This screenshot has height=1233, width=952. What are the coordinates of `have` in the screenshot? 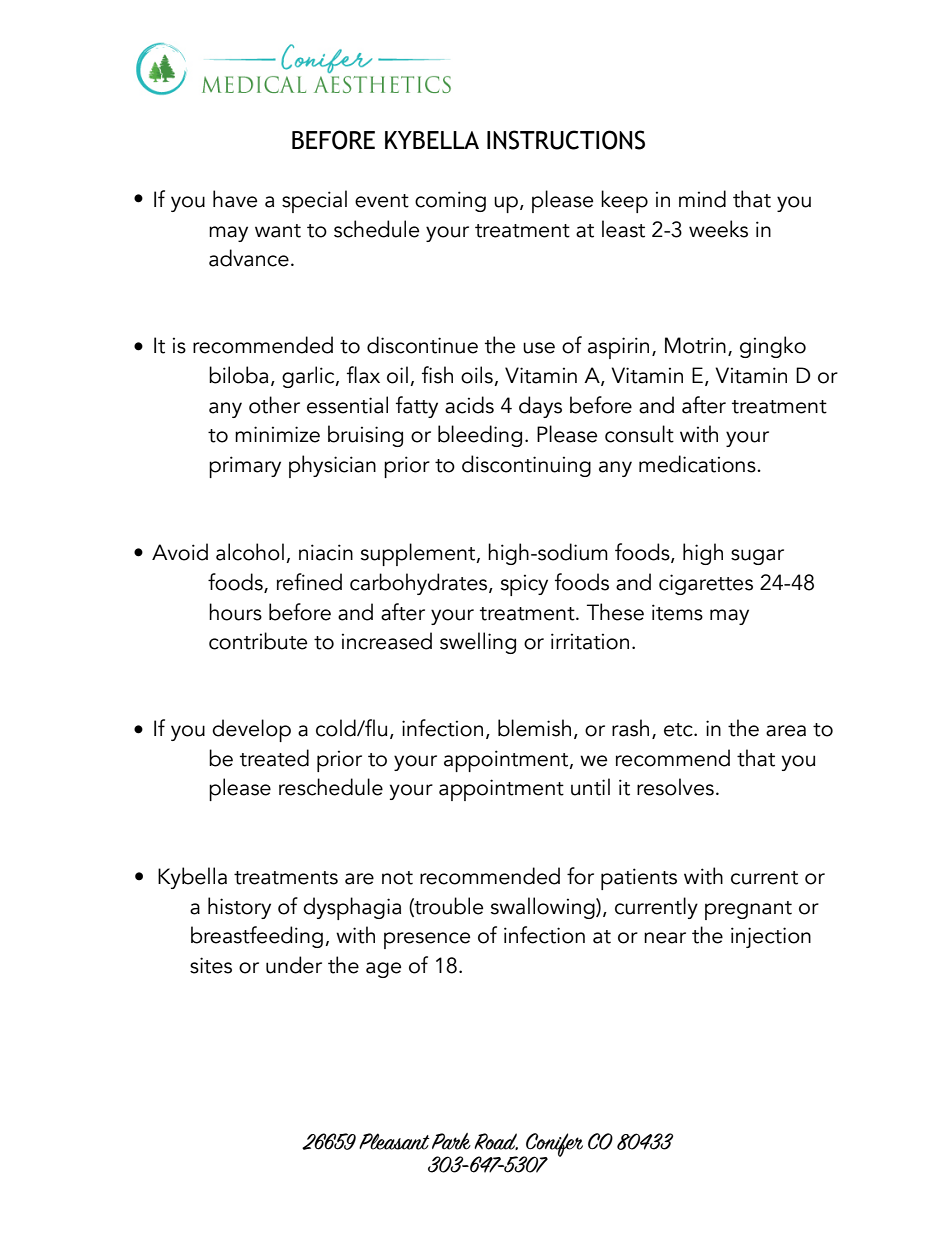 It's located at (235, 199).
